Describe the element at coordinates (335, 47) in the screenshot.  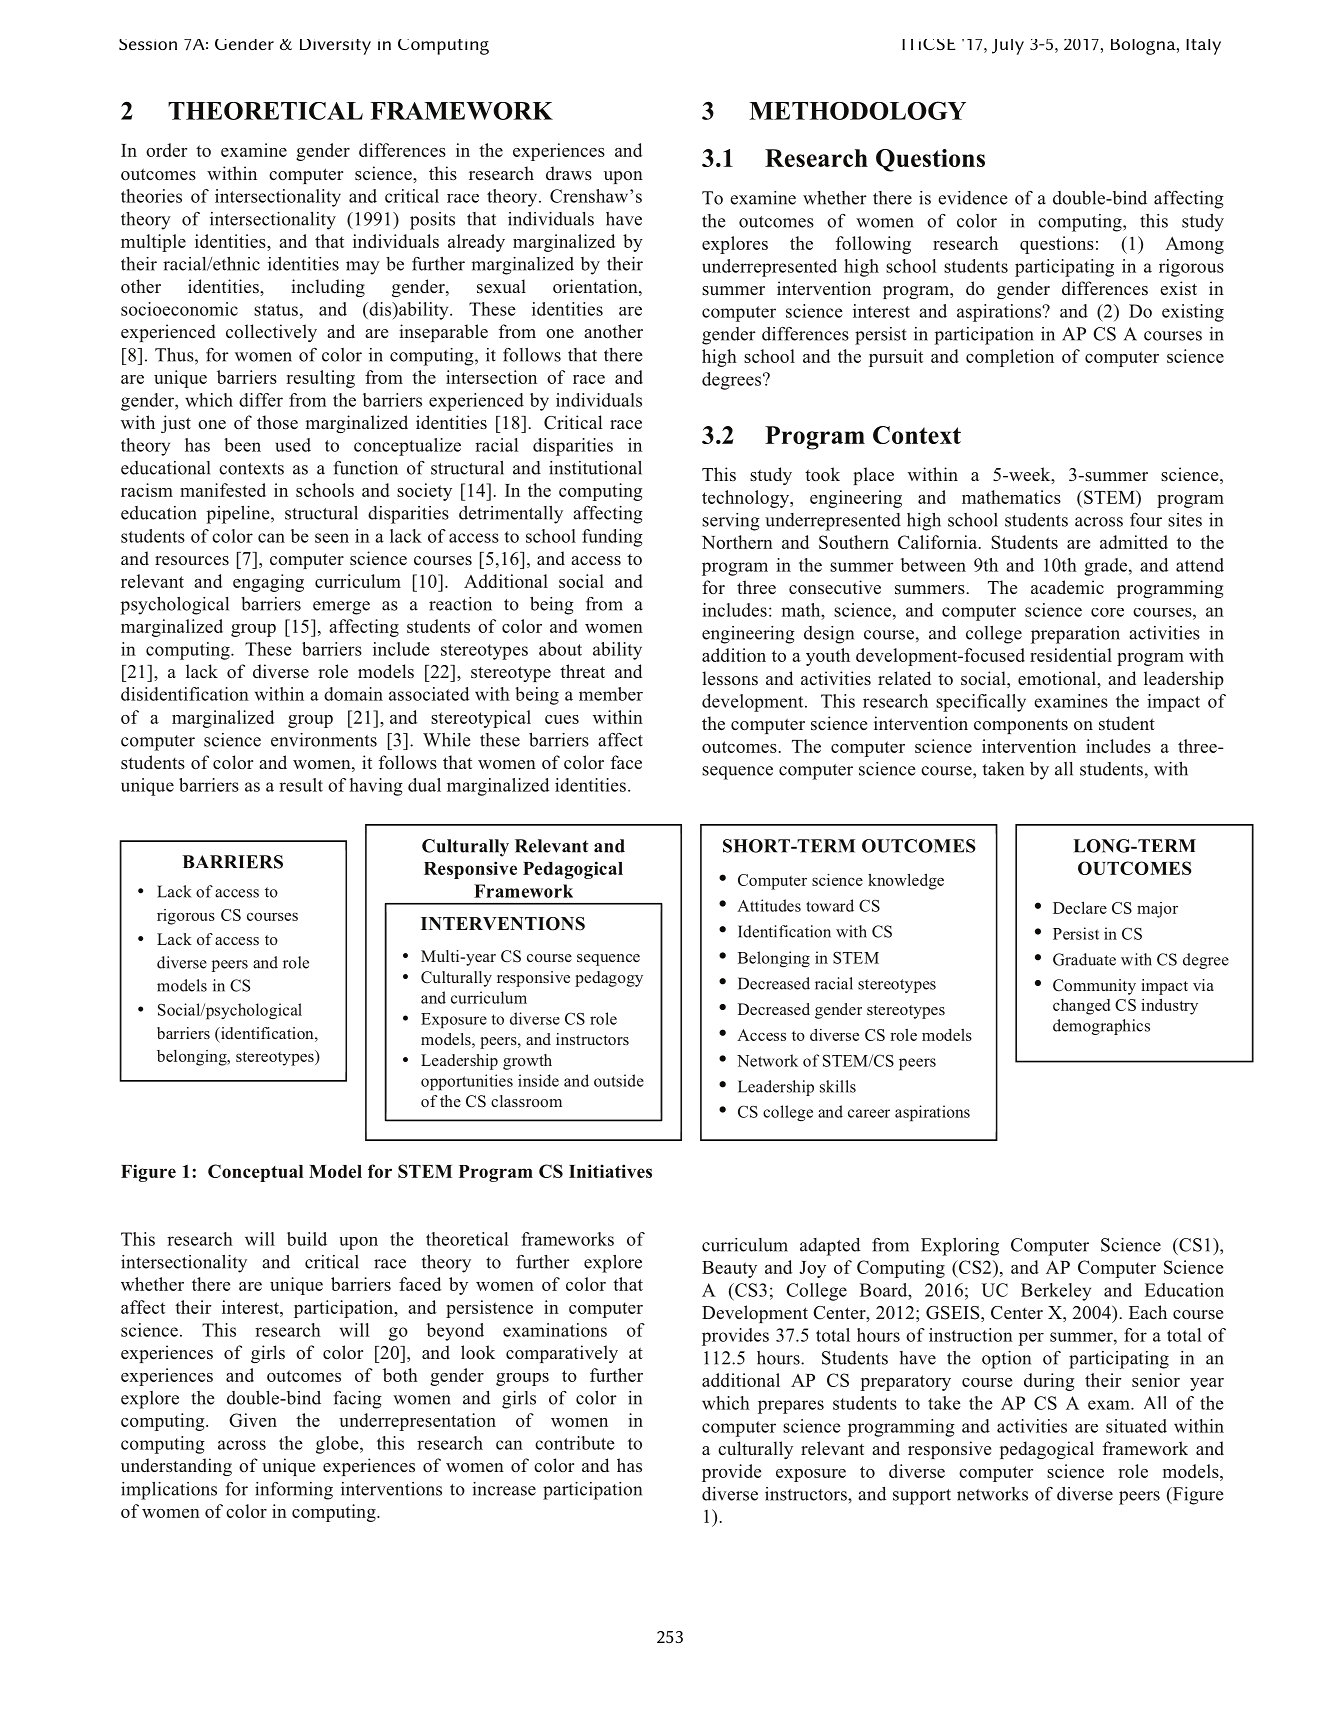
I see `Diversity` at that location.
